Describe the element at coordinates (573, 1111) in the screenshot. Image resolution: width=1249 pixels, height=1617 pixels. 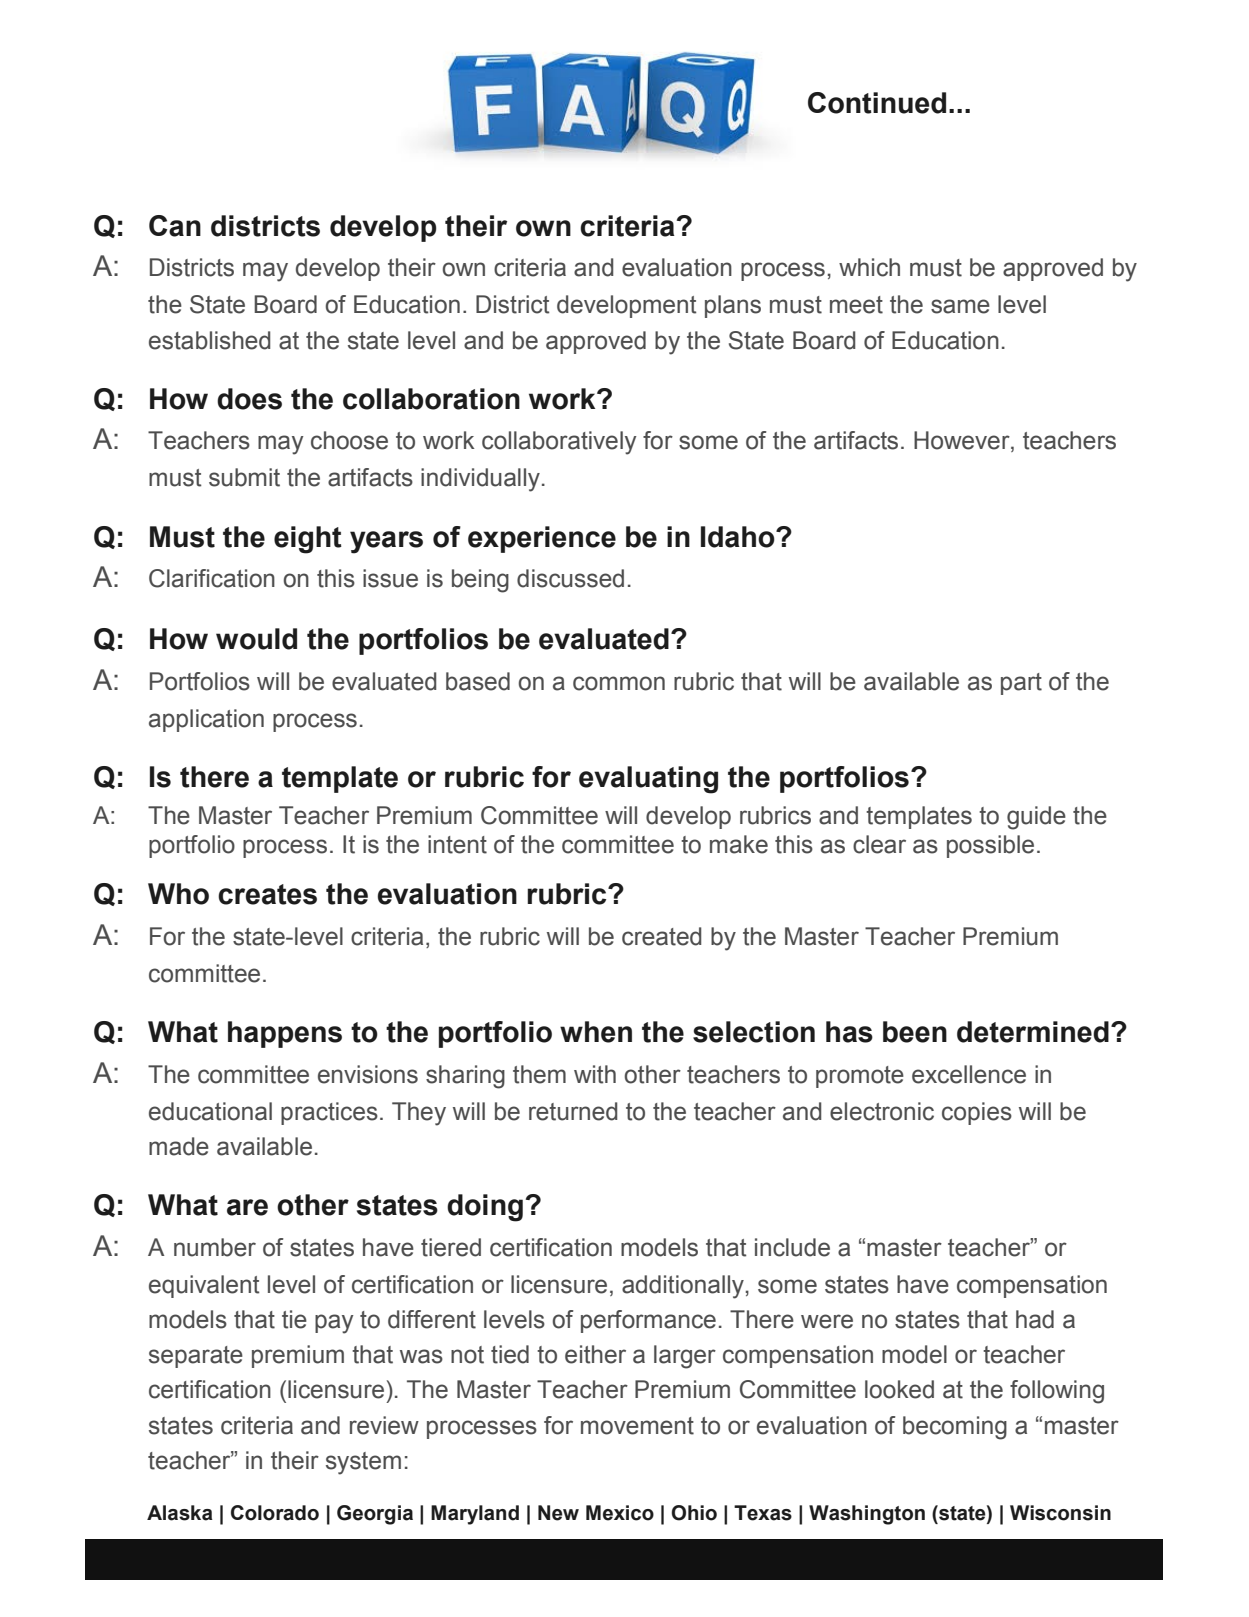
I see `returned` at that location.
